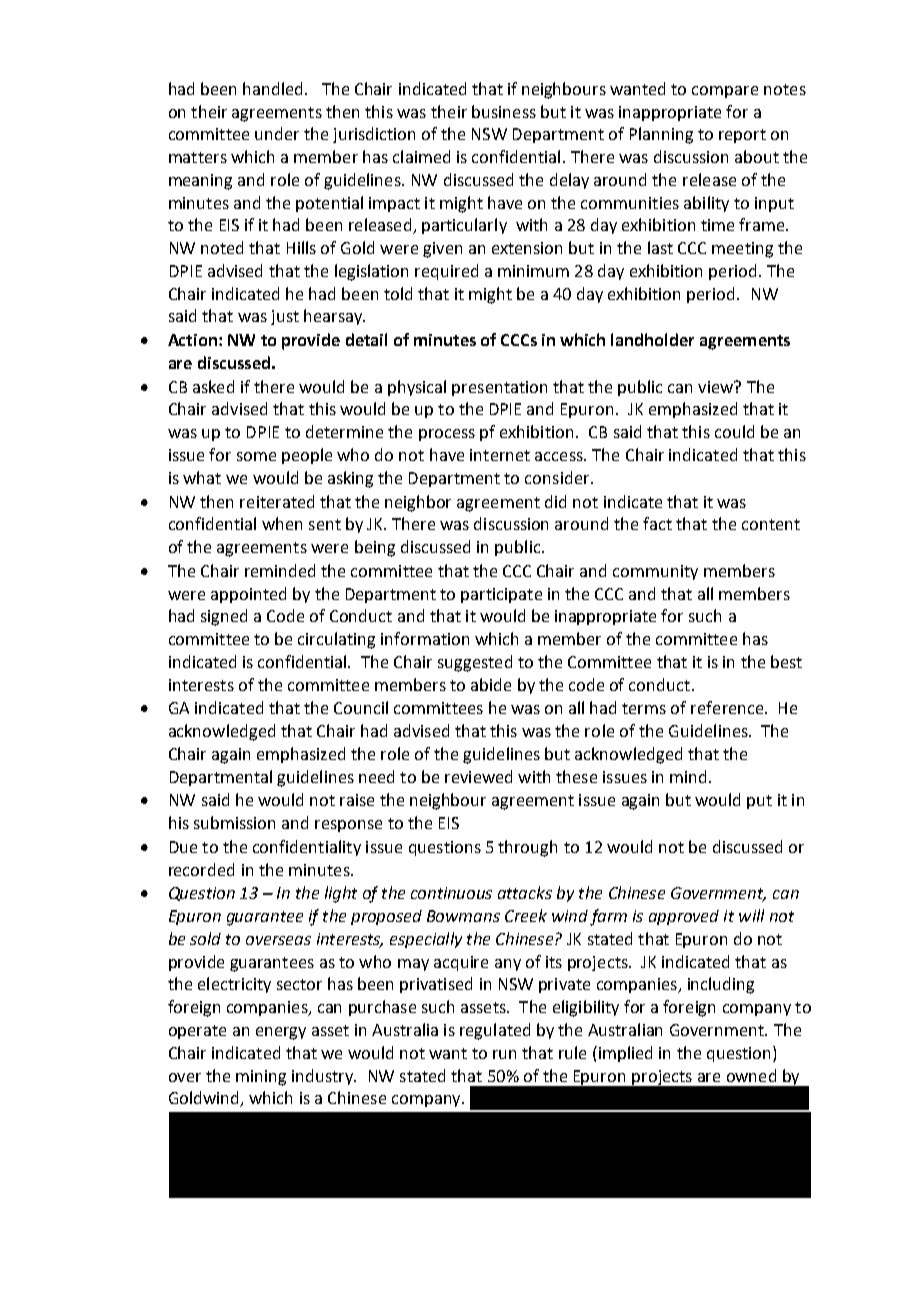 The width and height of the screenshot is (924, 1308). I want to click on submission, so click(234, 822).
